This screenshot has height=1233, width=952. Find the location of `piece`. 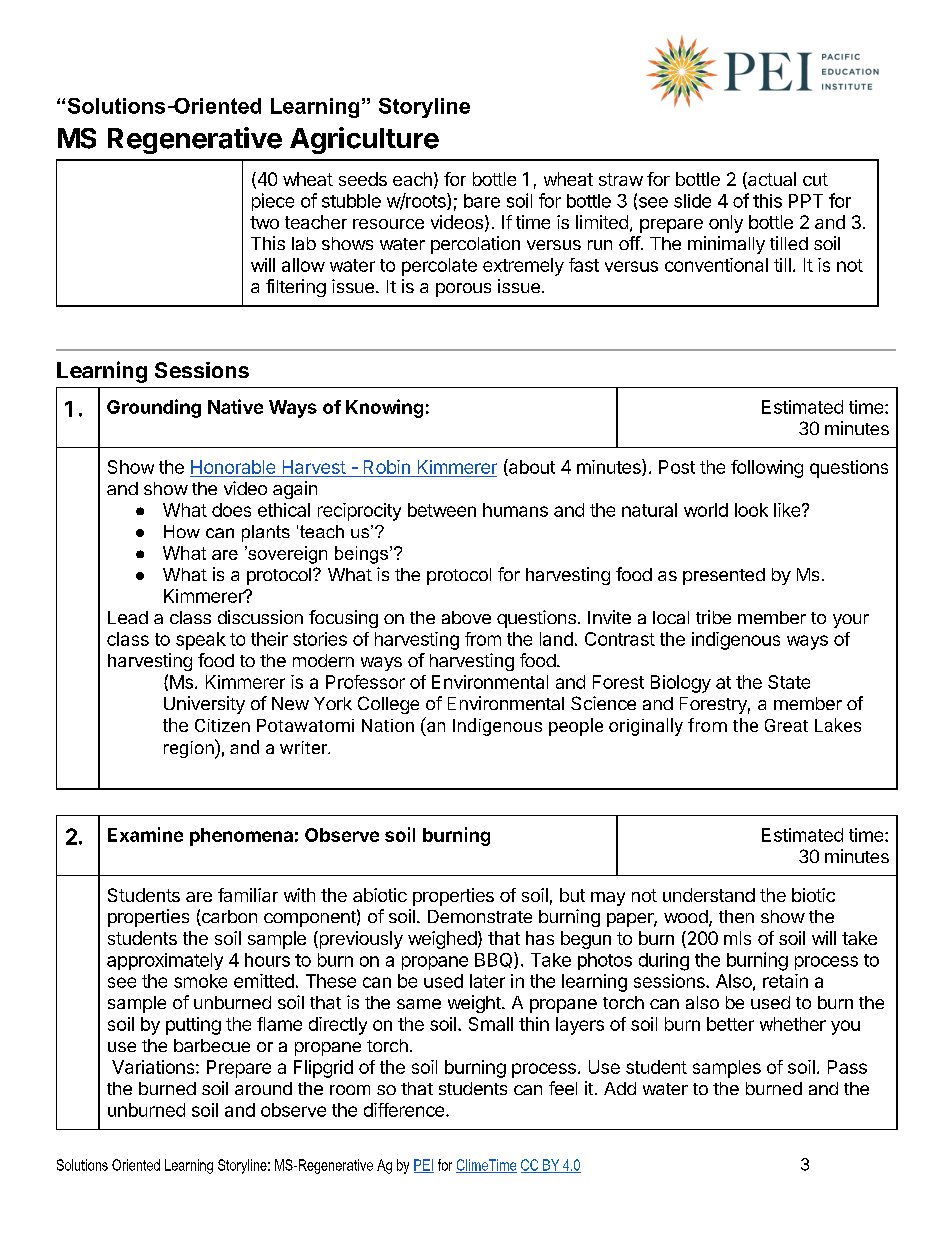

piece is located at coordinates (273, 202).
